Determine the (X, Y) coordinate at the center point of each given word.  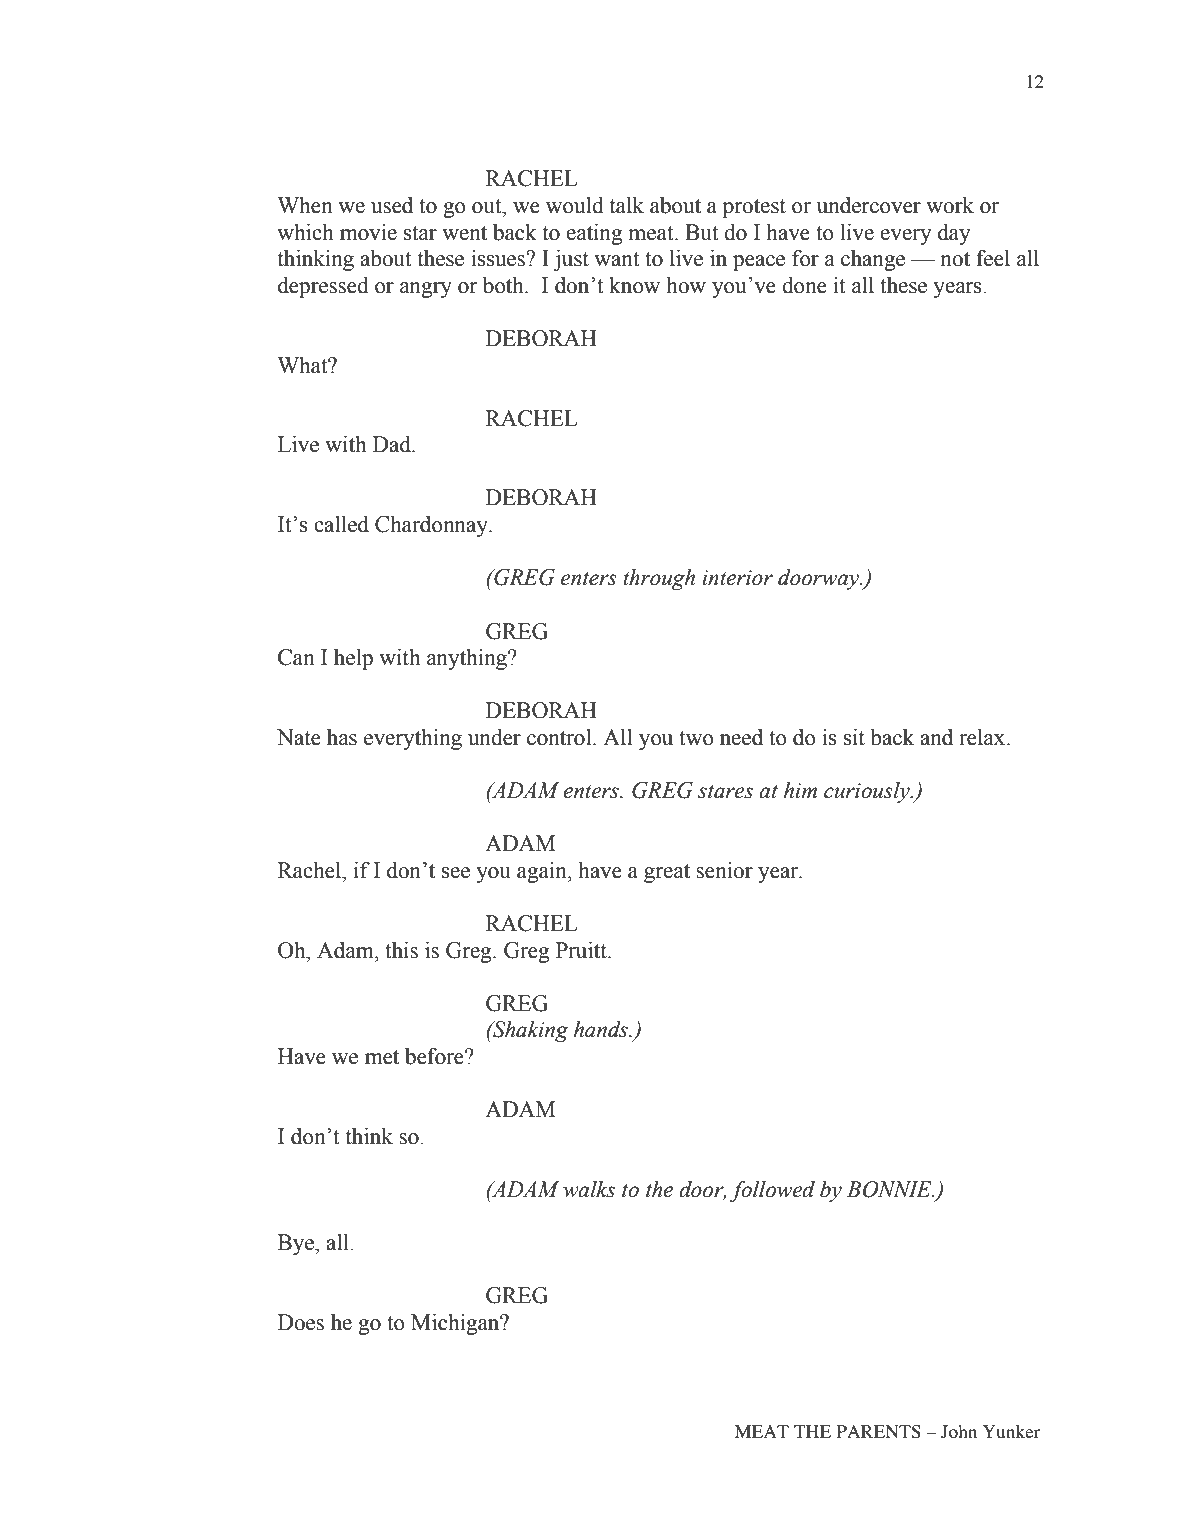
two (696, 738)
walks (589, 1189)
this (401, 950)
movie (368, 232)
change (873, 260)
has (342, 737)
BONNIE (890, 1189)
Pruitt (582, 950)
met (382, 1057)
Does (301, 1322)
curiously (868, 792)
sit (854, 737)
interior (737, 578)
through (659, 579)
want (617, 259)
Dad (393, 444)
